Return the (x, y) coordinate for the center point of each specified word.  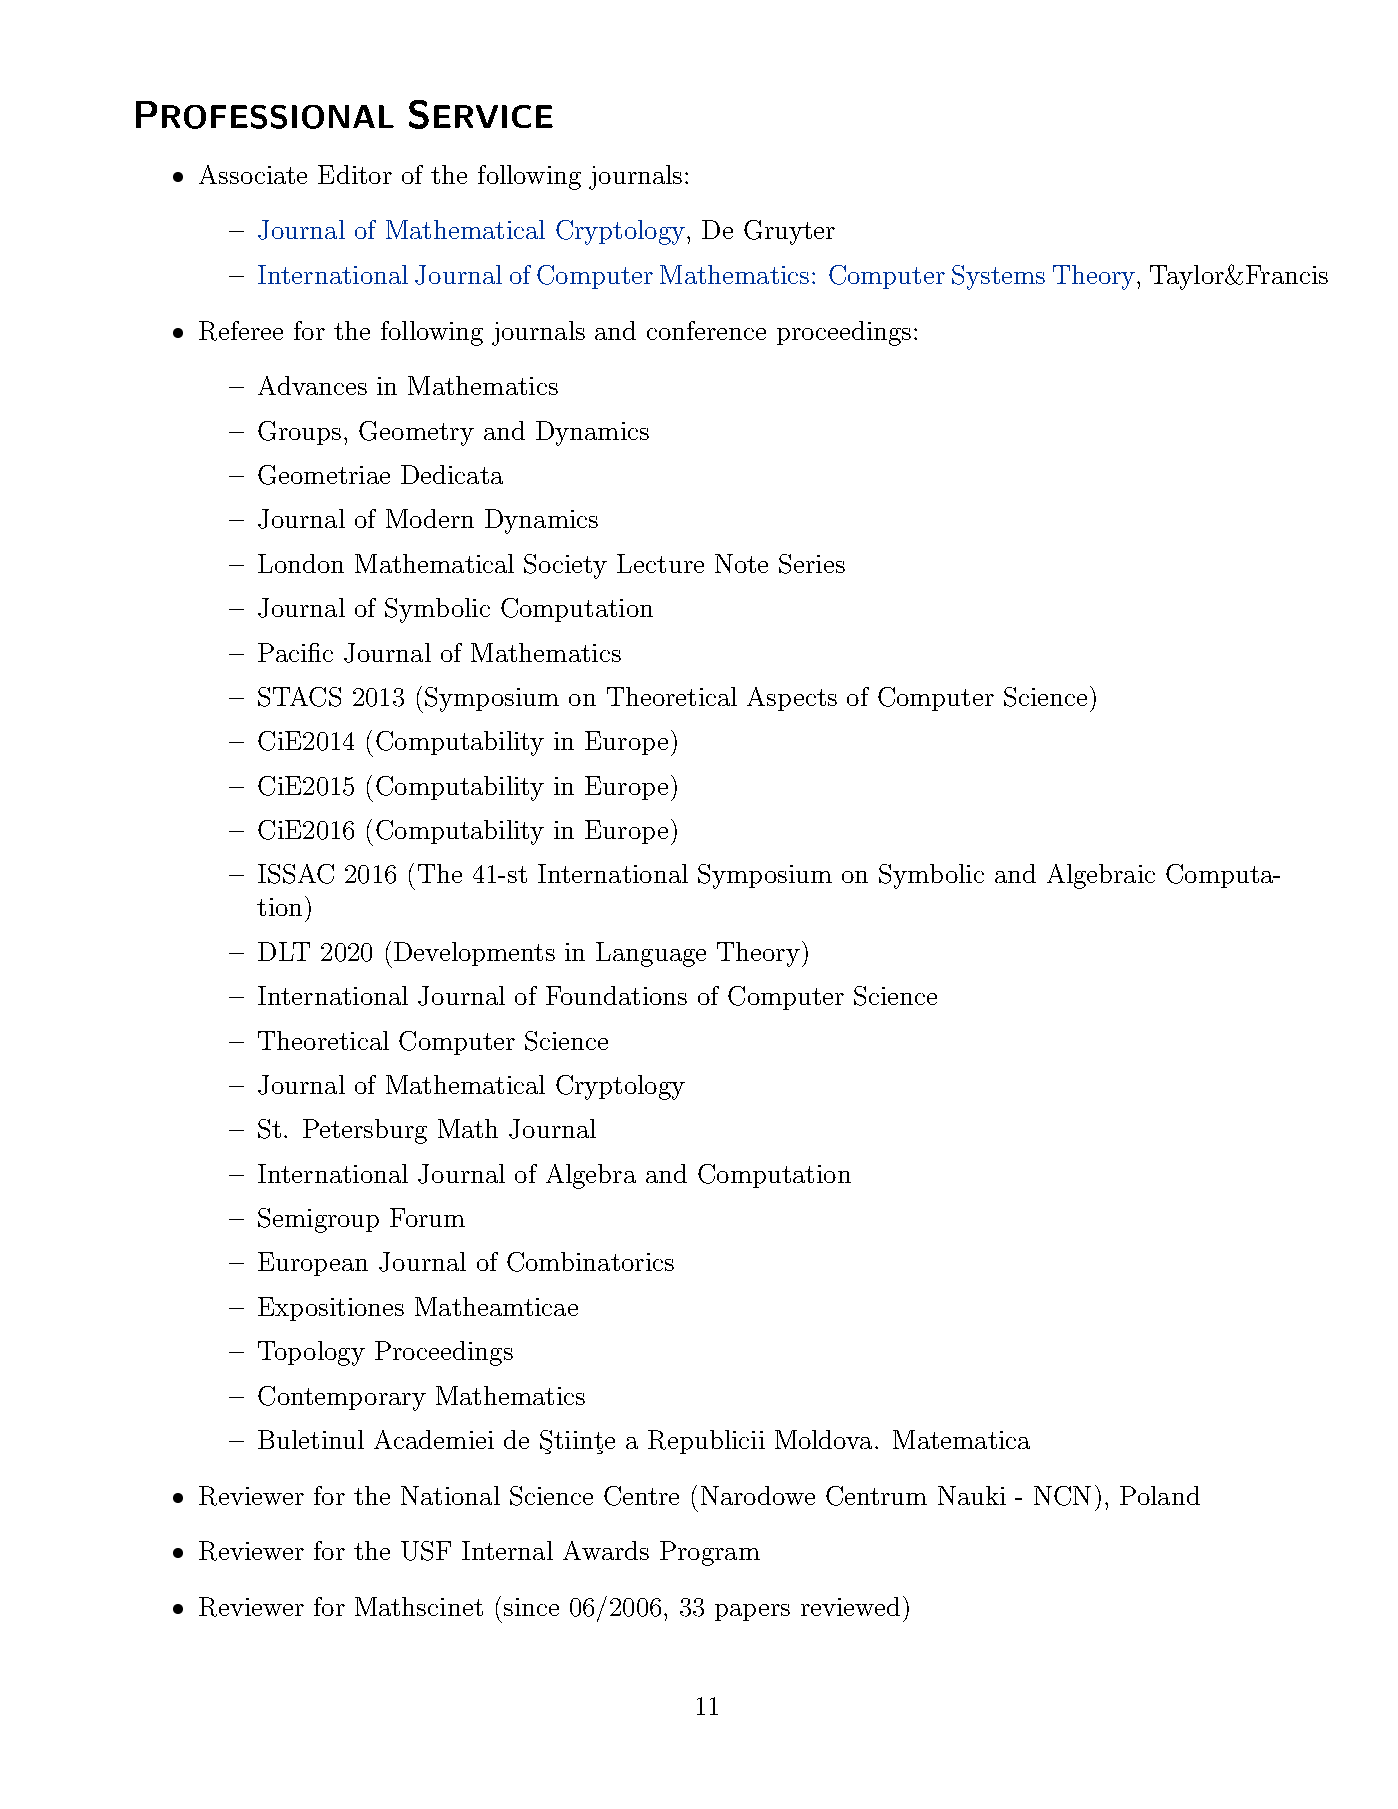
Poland (1160, 1495)
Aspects (792, 699)
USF (426, 1551)
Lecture (660, 563)
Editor (355, 174)
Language (651, 954)
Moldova (823, 1439)
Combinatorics (590, 1262)
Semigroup (318, 1220)
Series (812, 564)
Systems (998, 277)
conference (706, 330)
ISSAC (296, 874)
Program (710, 1553)
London (301, 563)
